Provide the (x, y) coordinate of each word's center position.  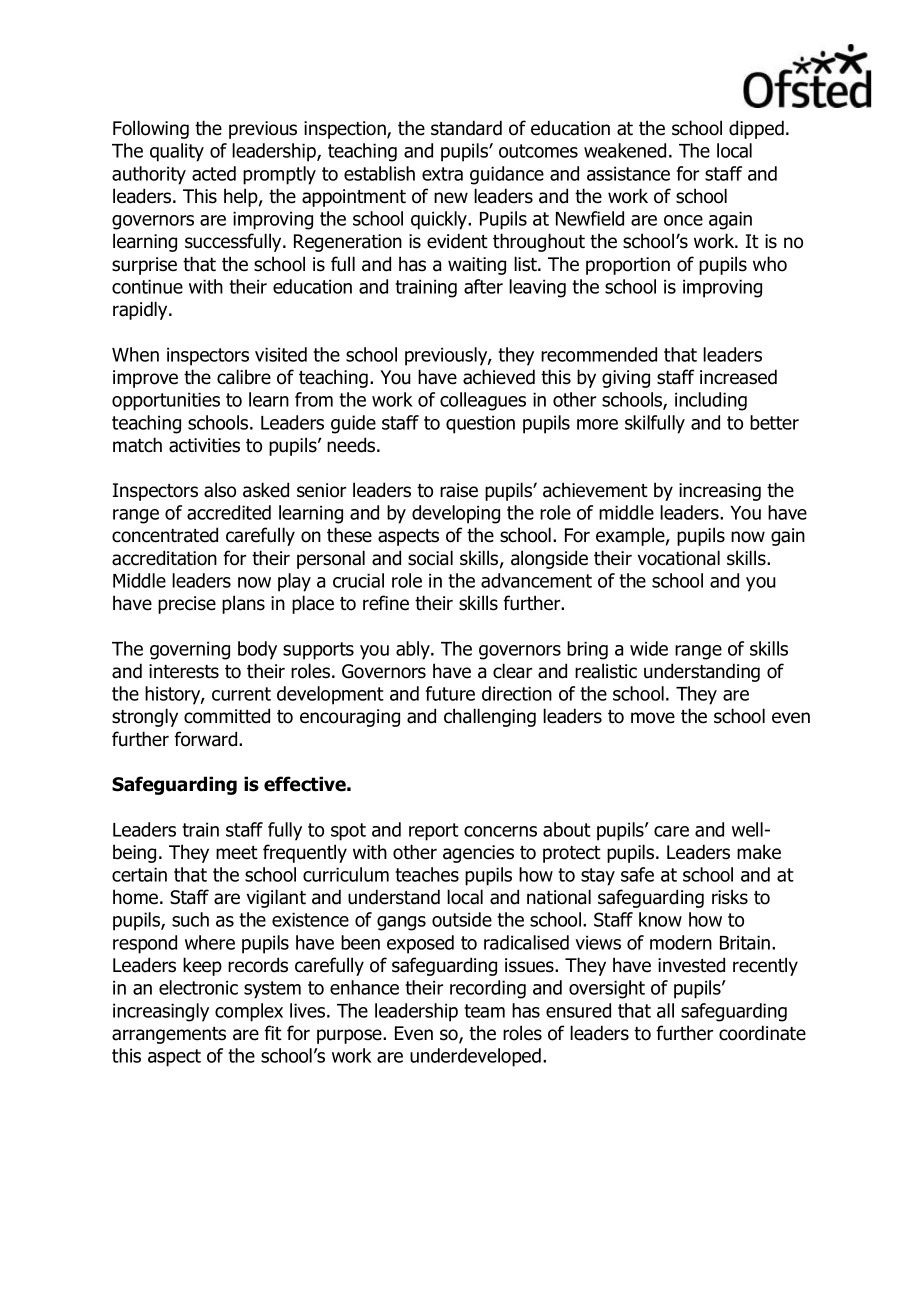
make (759, 852)
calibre (244, 377)
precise (187, 605)
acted (214, 173)
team (484, 1011)
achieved (499, 377)
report (434, 832)
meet (237, 853)
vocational (679, 558)
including (711, 401)
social (430, 558)
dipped (756, 129)
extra (442, 174)
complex (249, 1012)
